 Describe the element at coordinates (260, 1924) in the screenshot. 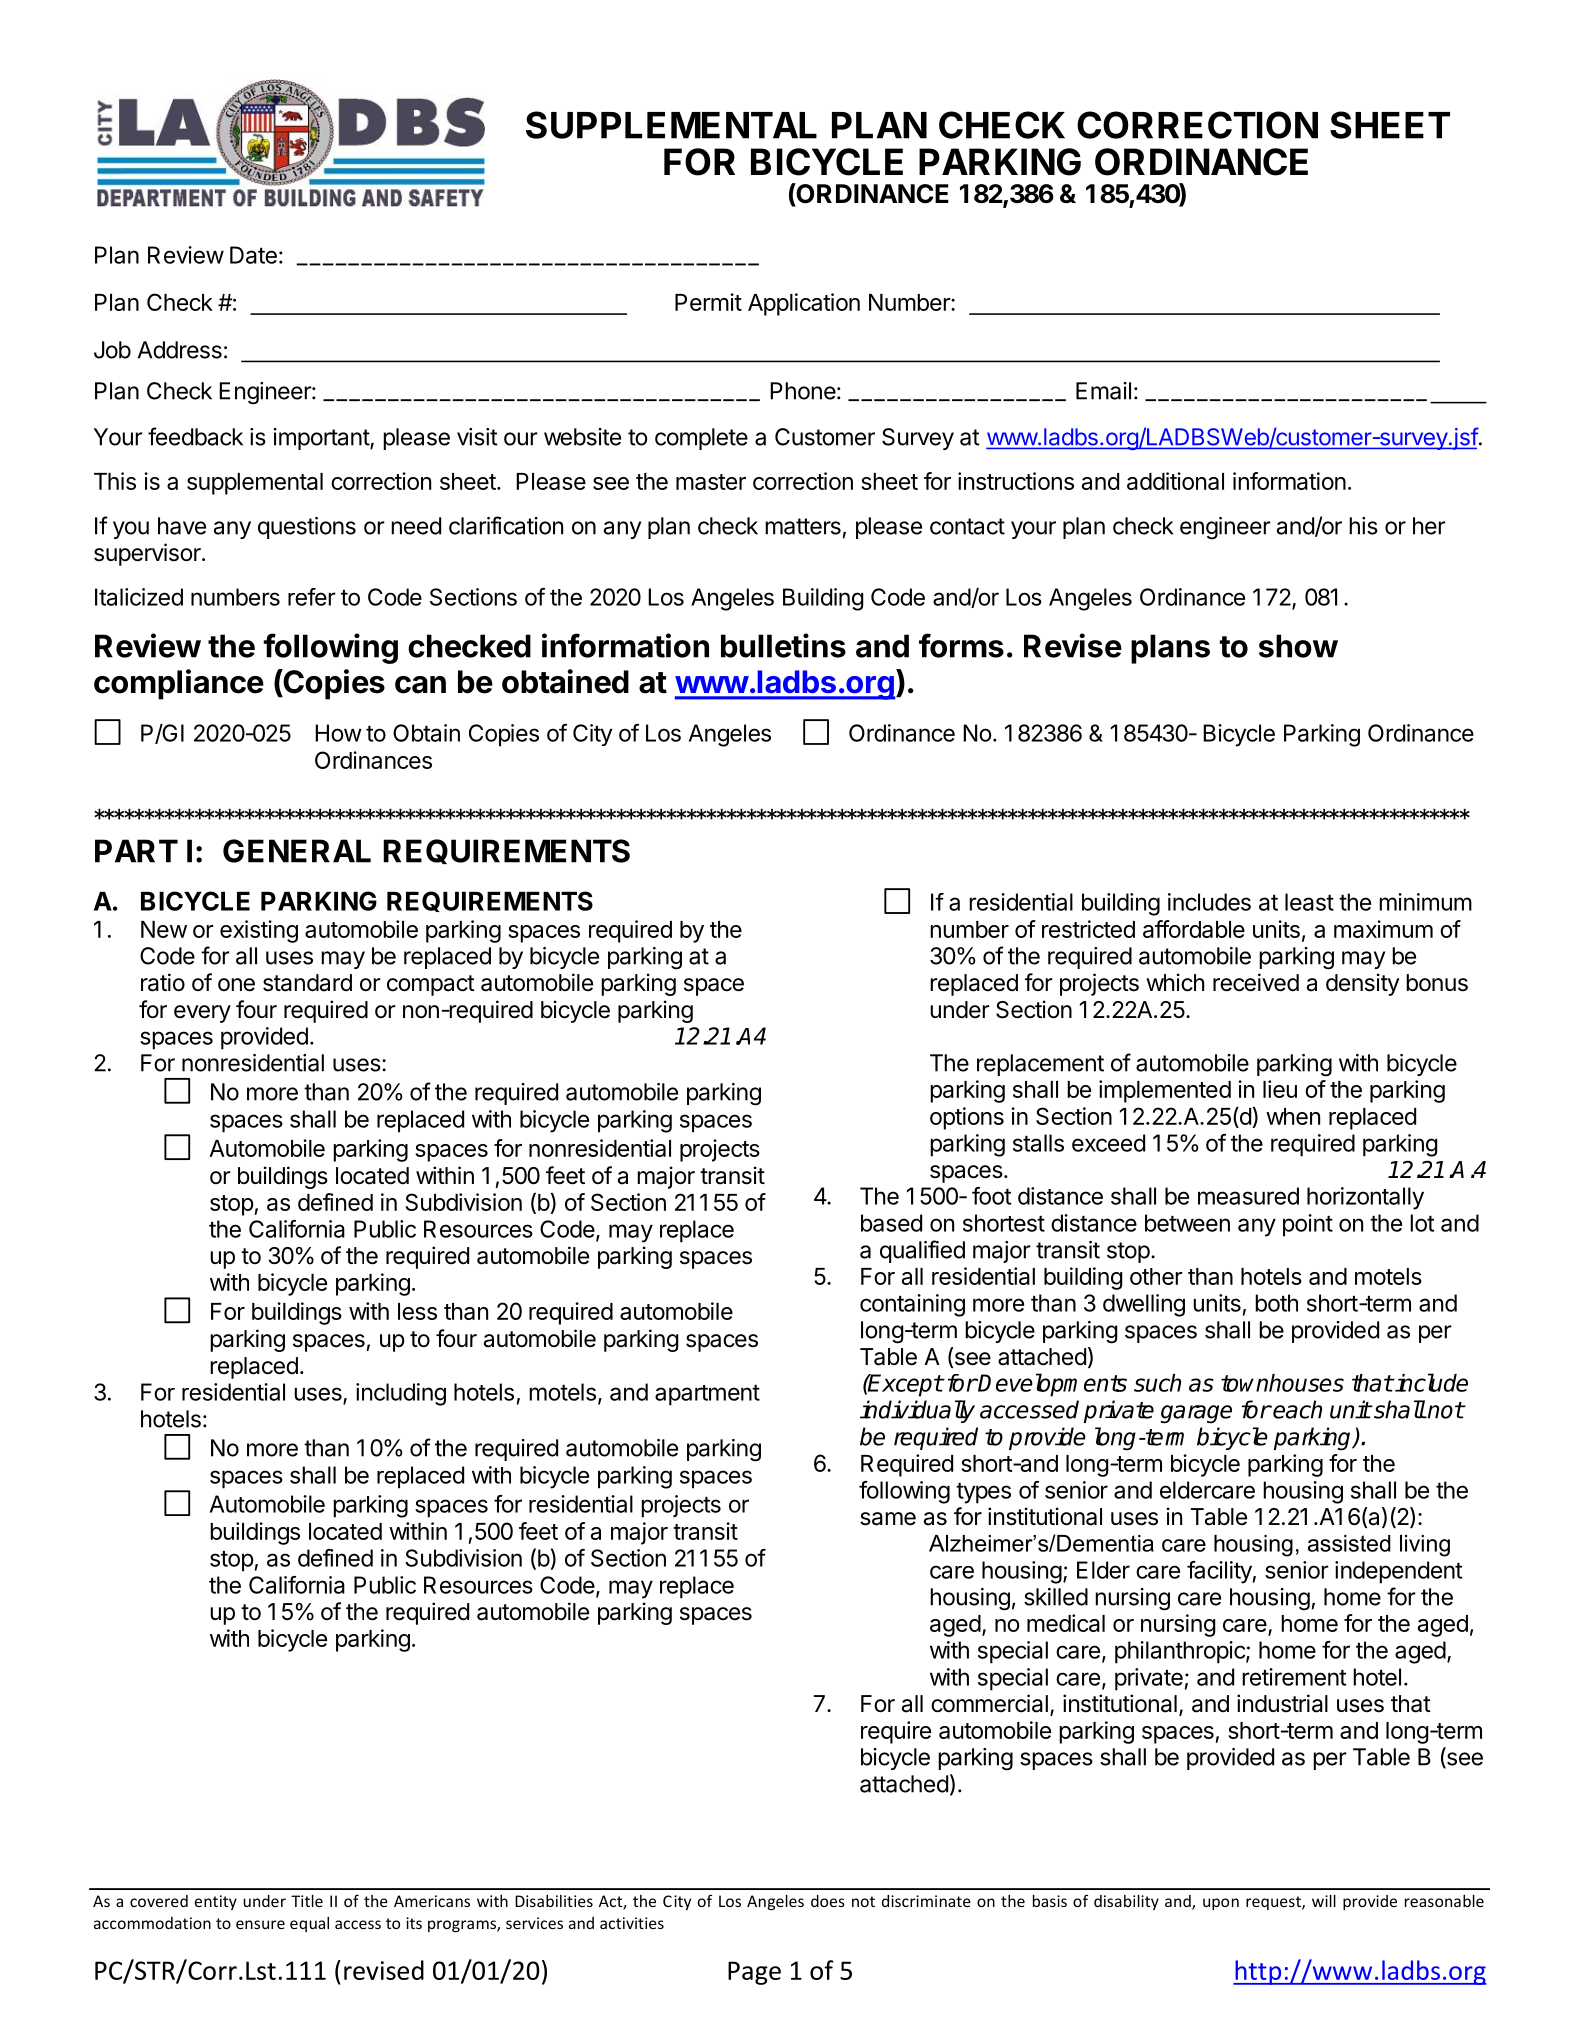

I see `ensure` at that location.
